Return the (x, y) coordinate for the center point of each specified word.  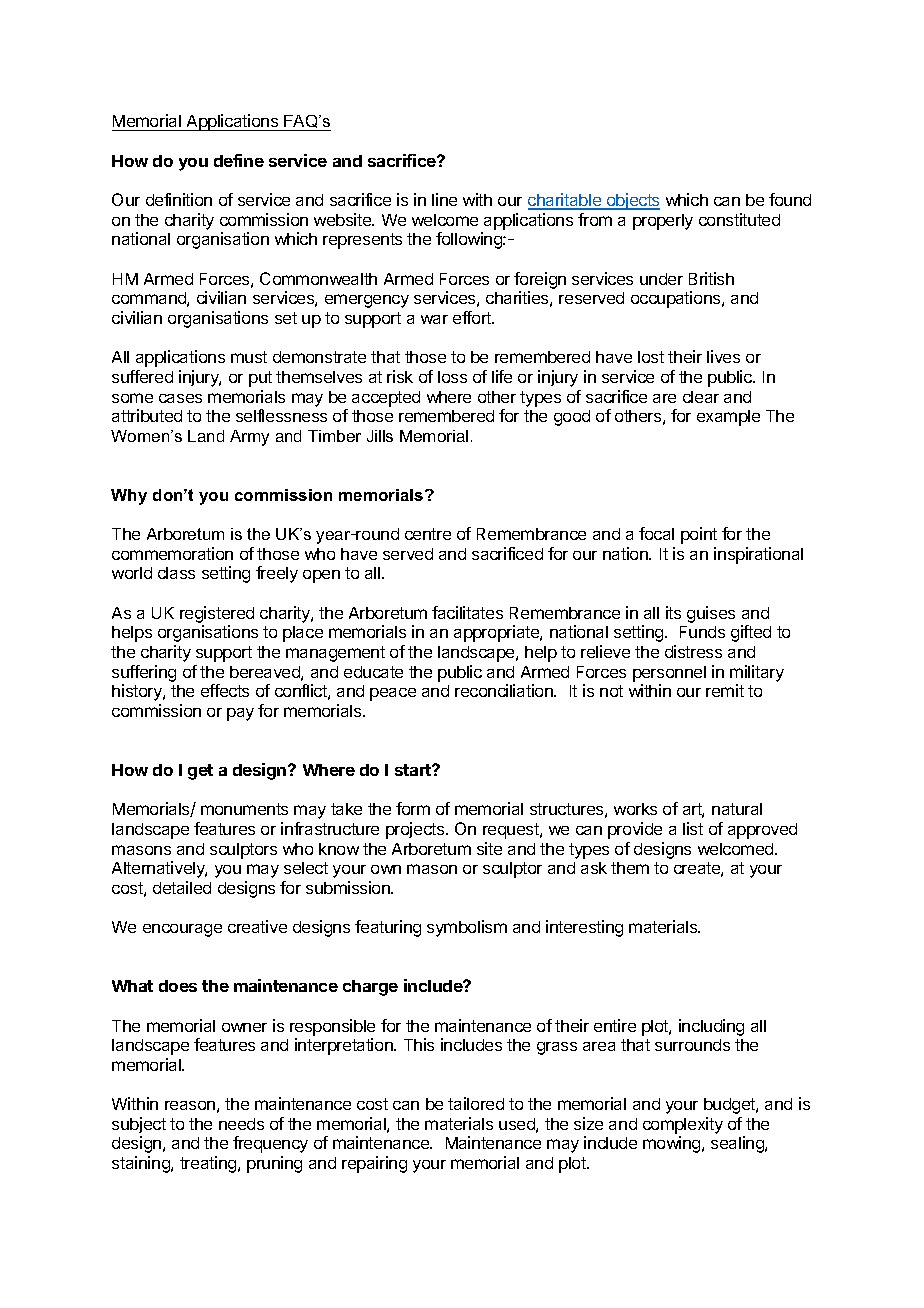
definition (179, 199)
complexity (683, 1125)
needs (241, 1124)
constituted (739, 219)
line (444, 199)
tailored (476, 1103)
